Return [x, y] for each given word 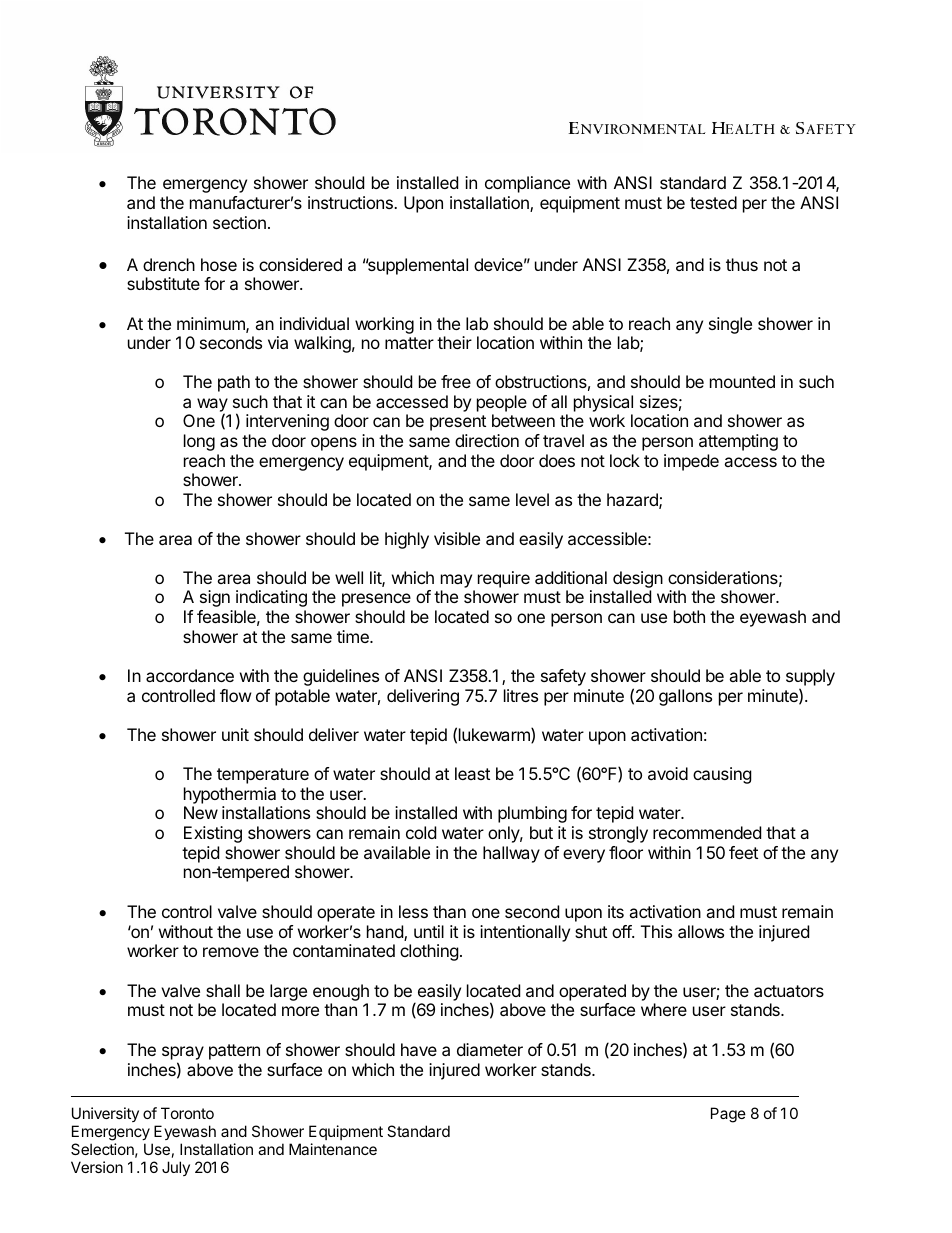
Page [728, 1115]
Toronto [187, 1113]
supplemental [417, 266]
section [239, 222]
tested [713, 202]
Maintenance [333, 1149]
